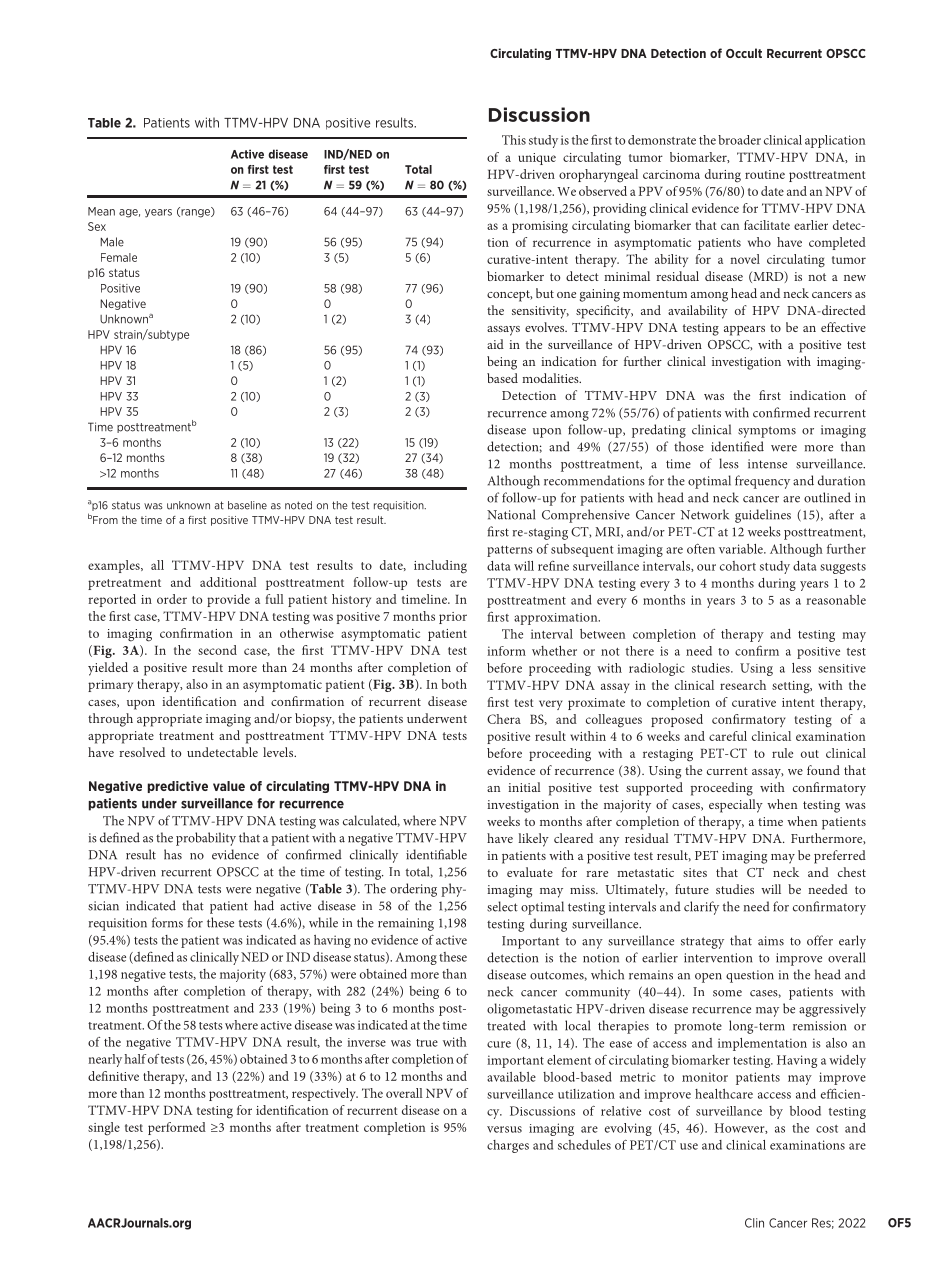 The image size is (952, 1275). I want to click on Mean, so click(101, 211).
